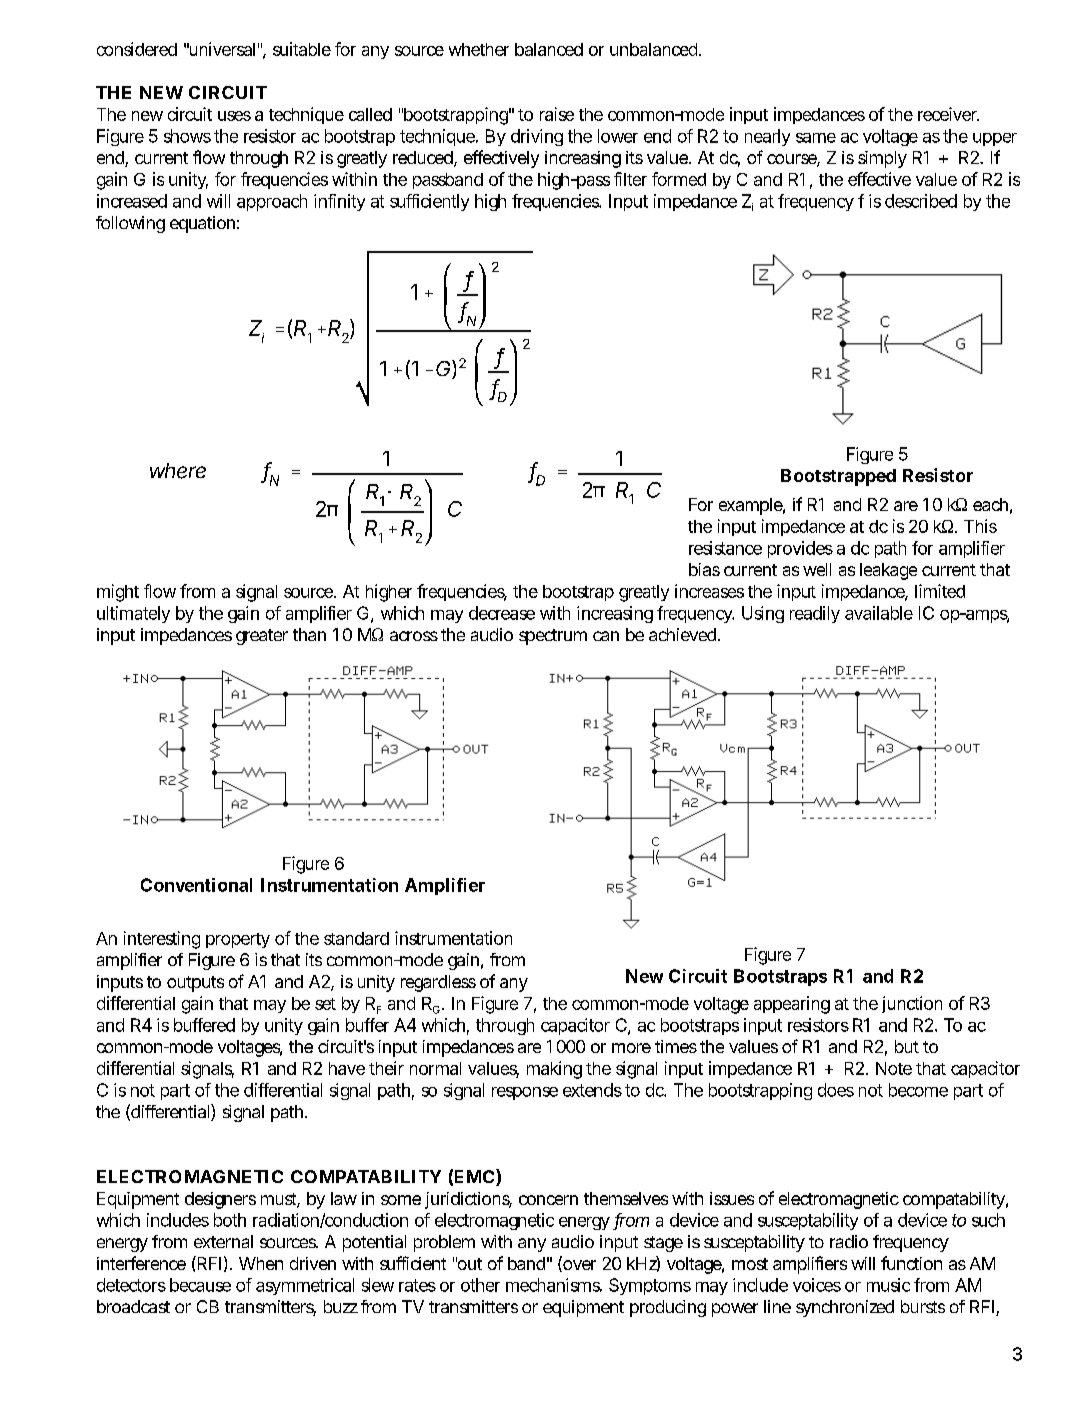  What do you see at coordinates (948, 114) in the screenshot?
I see `receiver` at bounding box center [948, 114].
